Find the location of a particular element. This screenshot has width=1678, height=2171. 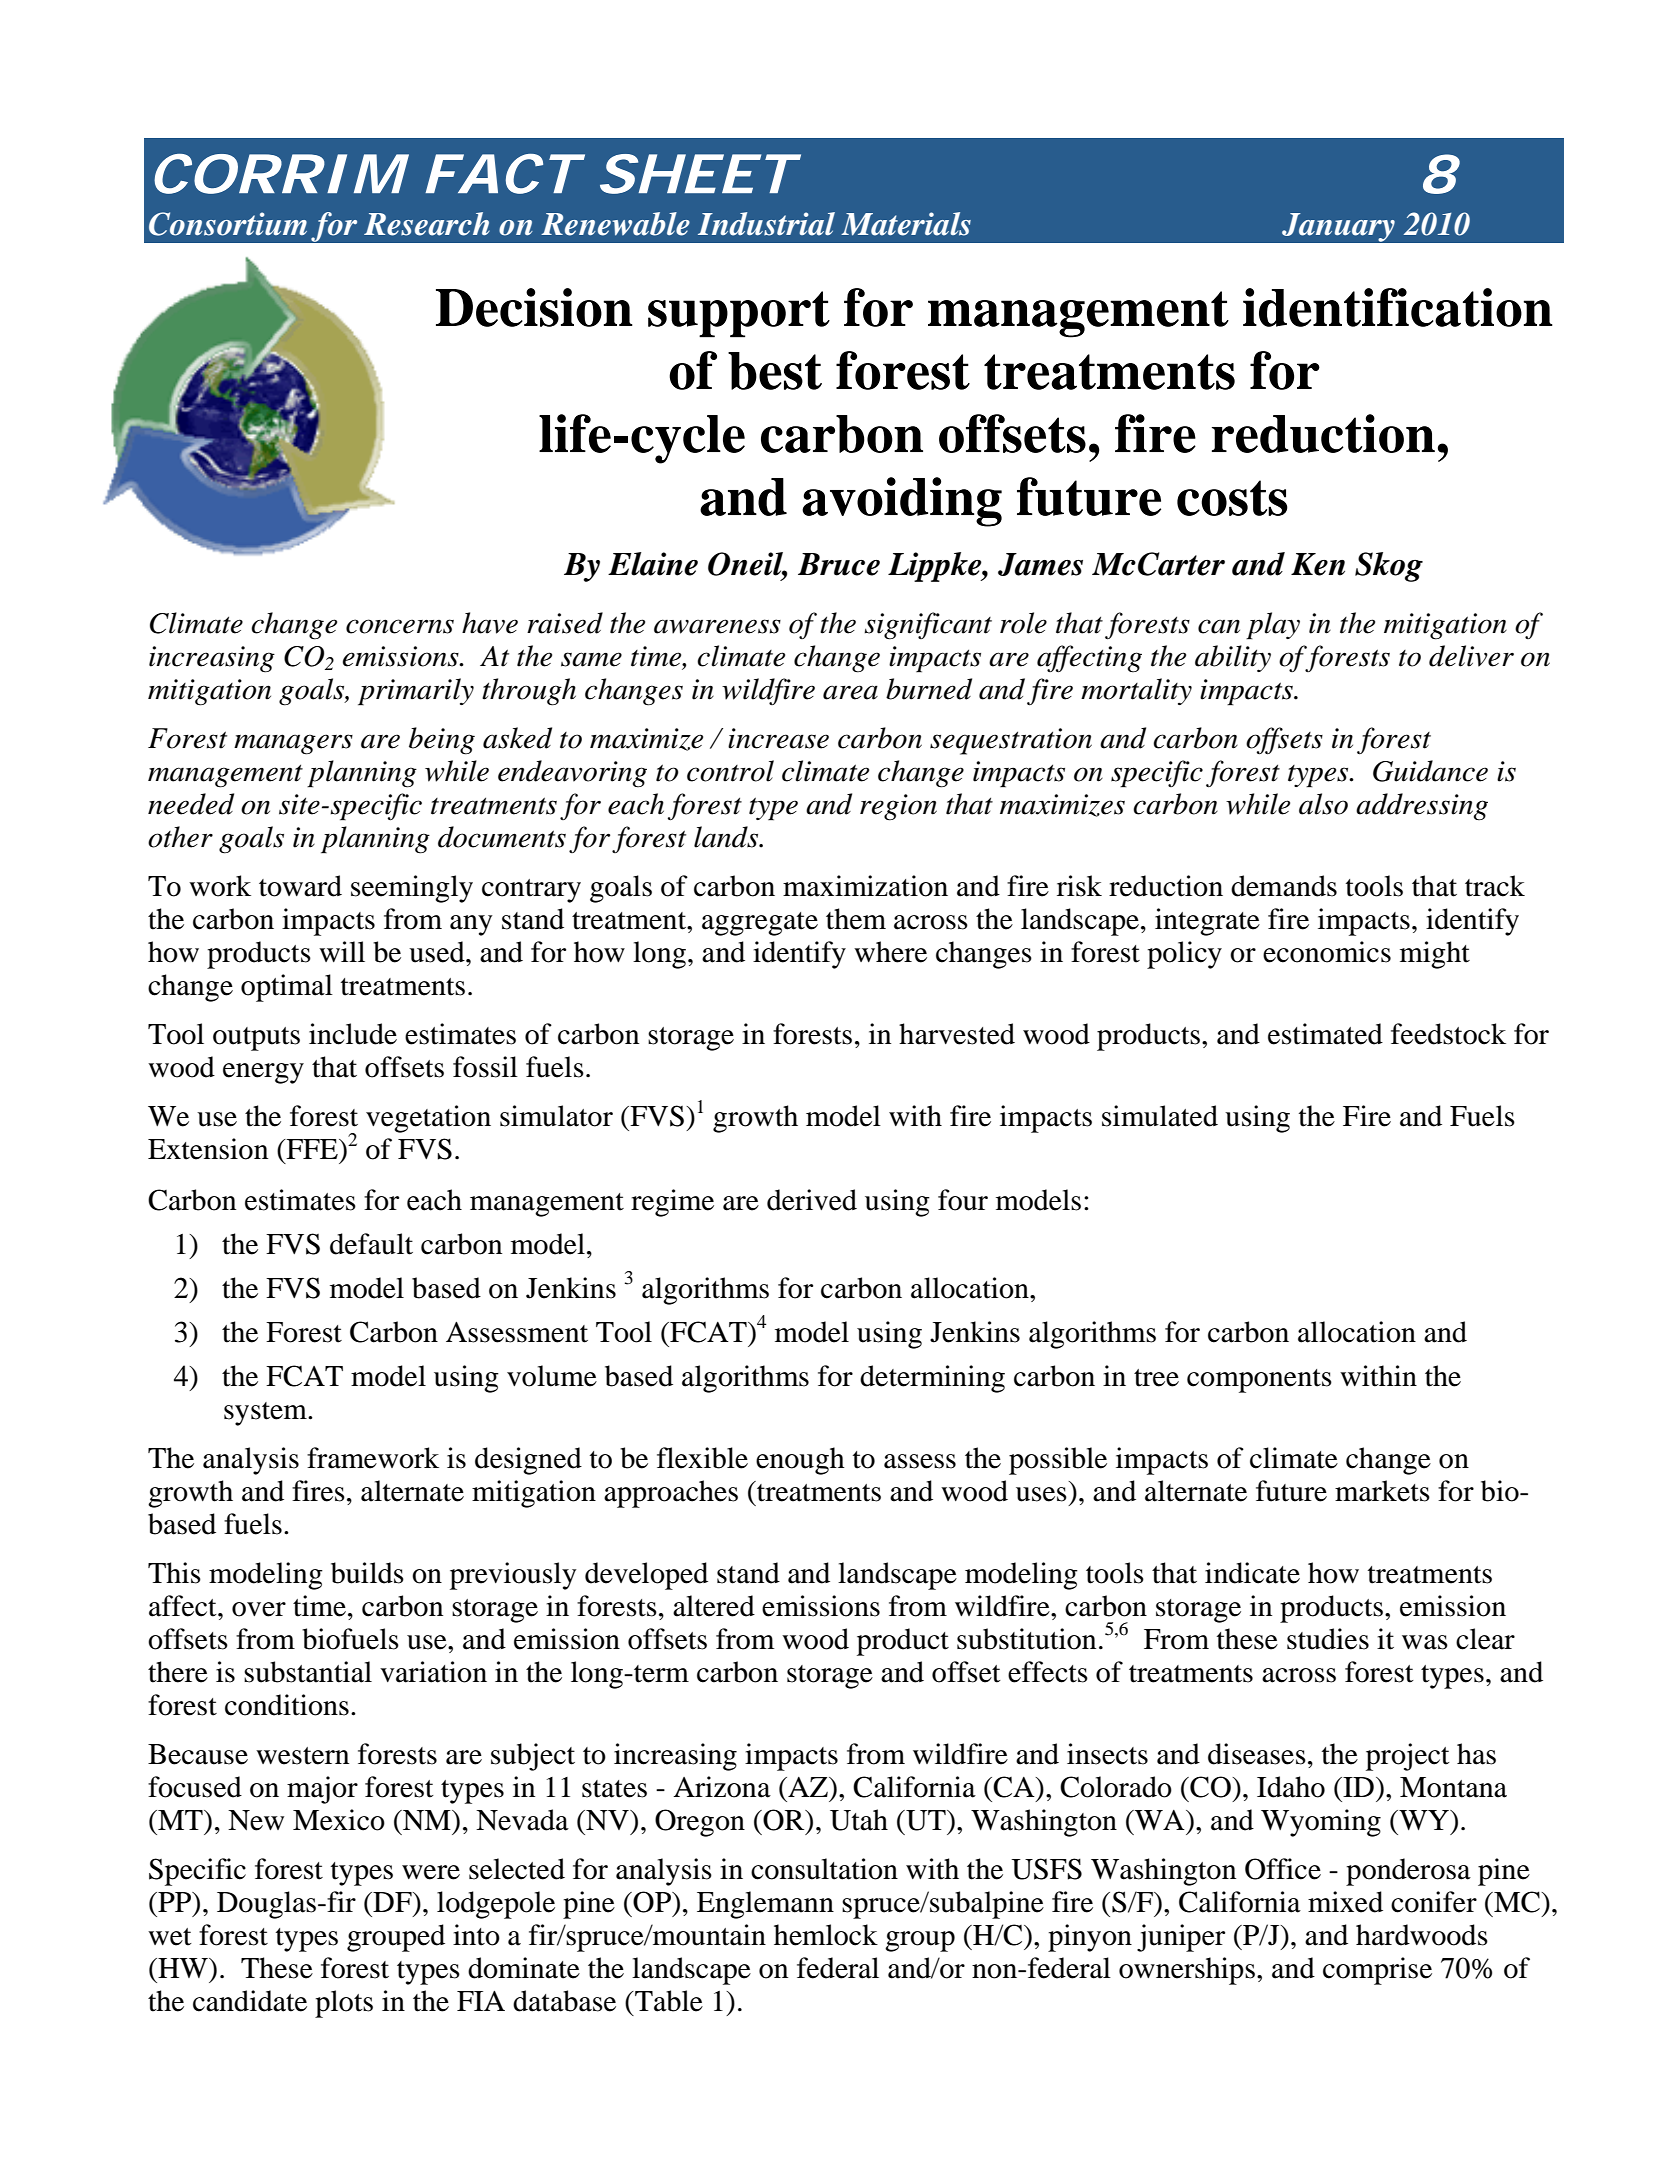

components is located at coordinates (1259, 1381).
